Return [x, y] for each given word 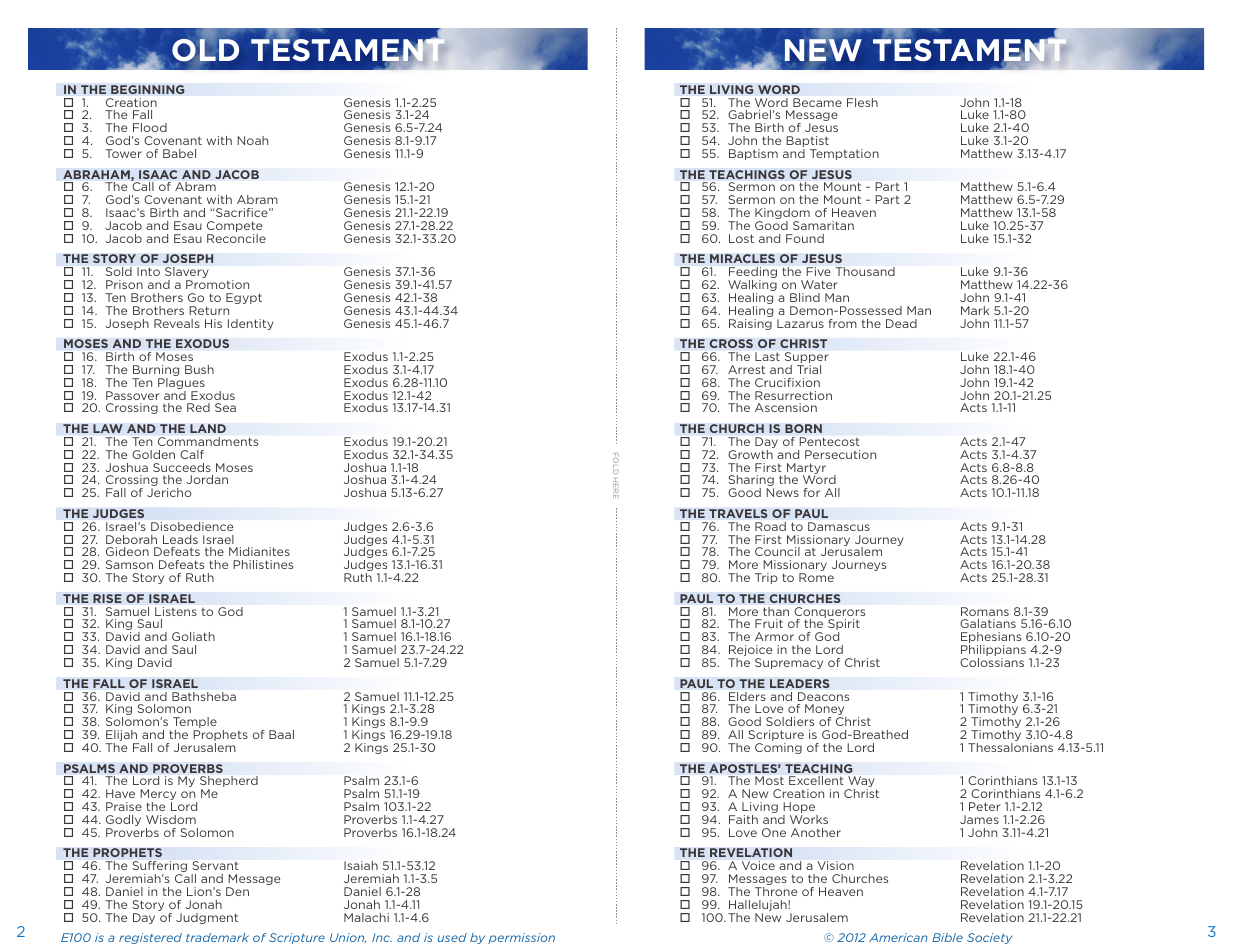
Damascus [839, 526]
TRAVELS [738, 513]
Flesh [862, 102]
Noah [252, 140]
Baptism [753, 154]
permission [521, 938]
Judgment [207, 918]
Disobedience [192, 526]
